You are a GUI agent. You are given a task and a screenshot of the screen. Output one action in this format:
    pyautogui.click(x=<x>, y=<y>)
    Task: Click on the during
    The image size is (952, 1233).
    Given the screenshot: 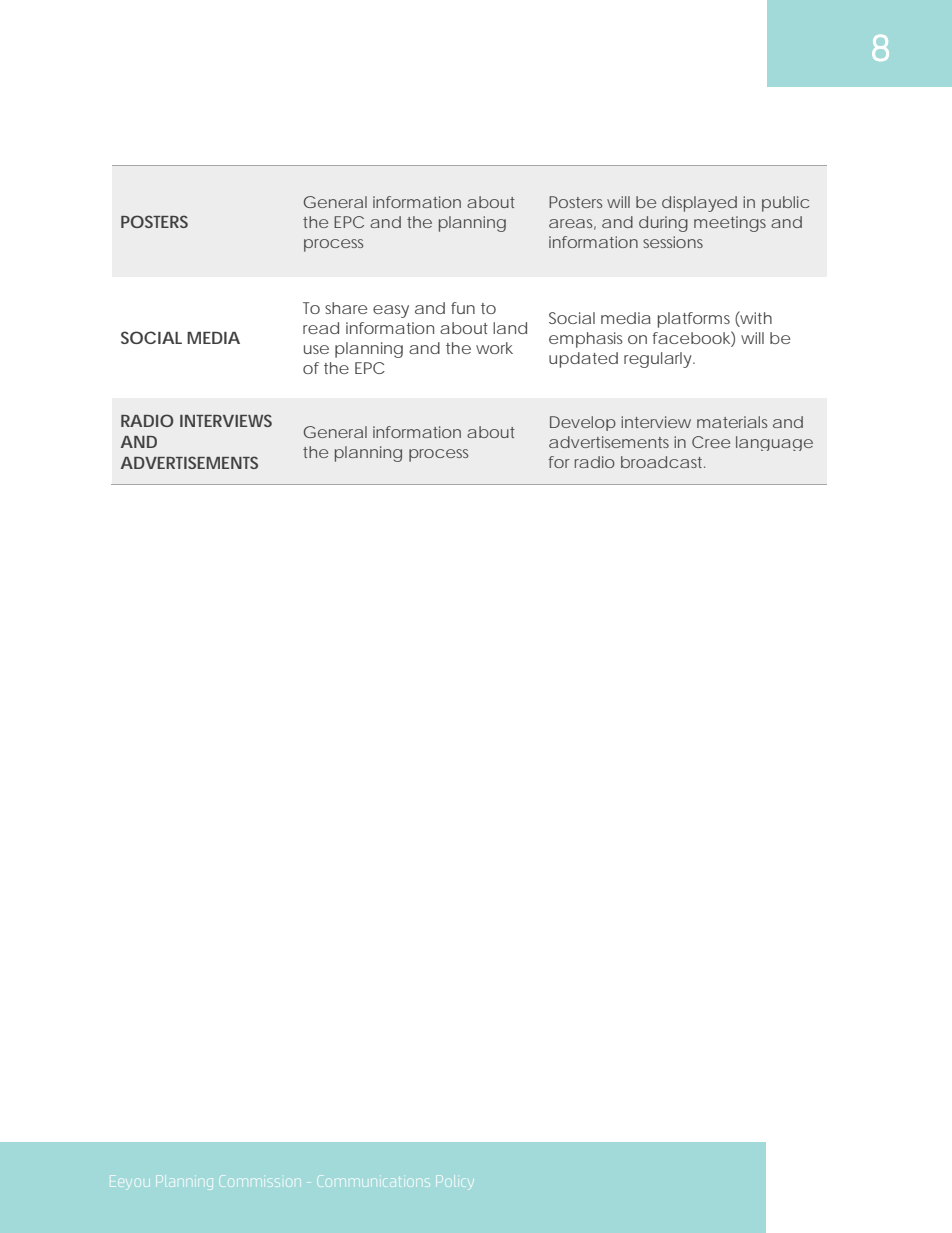 What is the action you would take?
    pyautogui.click(x=663, y=224)
